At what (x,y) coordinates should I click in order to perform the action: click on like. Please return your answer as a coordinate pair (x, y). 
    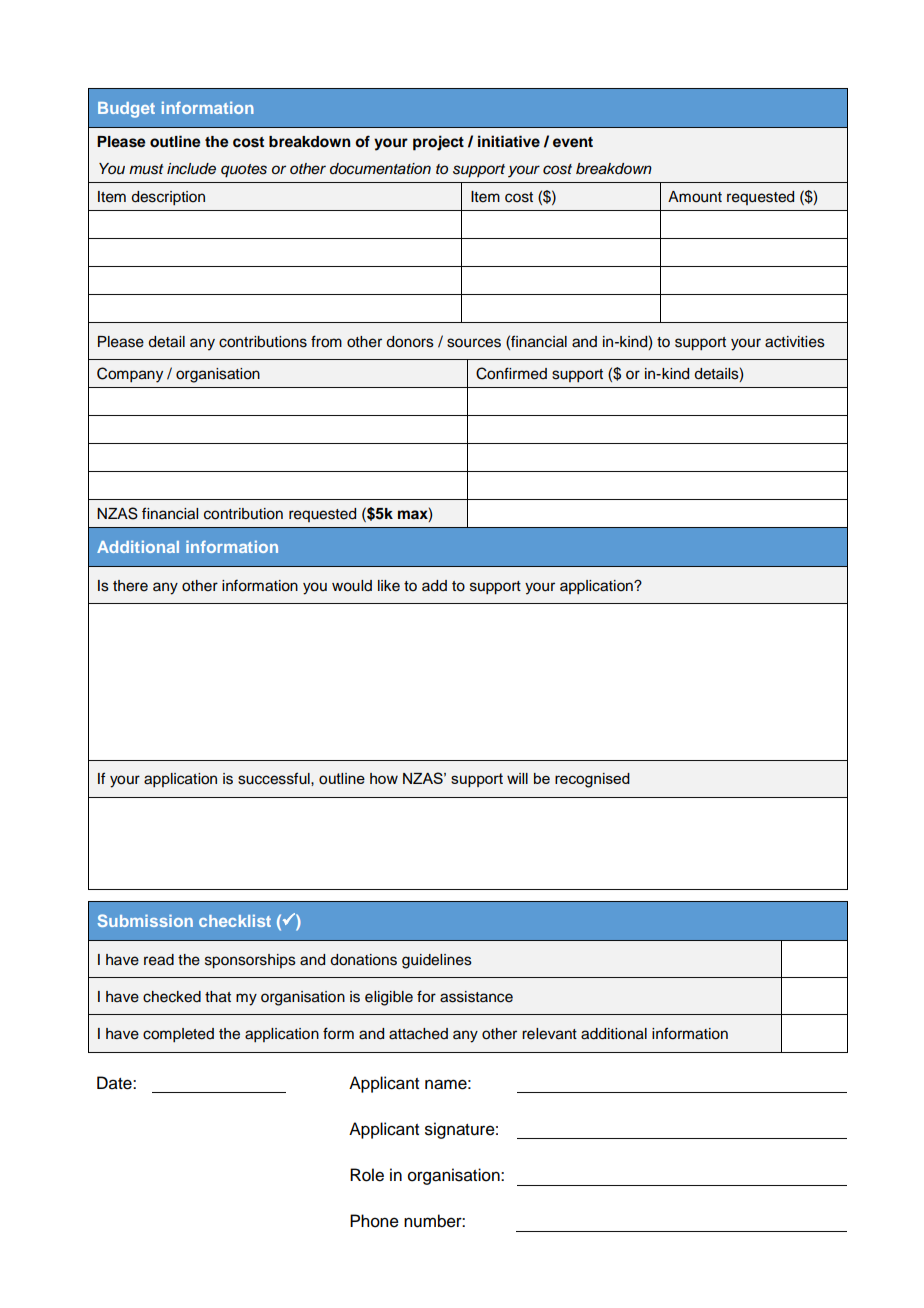
    Looking at the image, I should click on (389, 586).
